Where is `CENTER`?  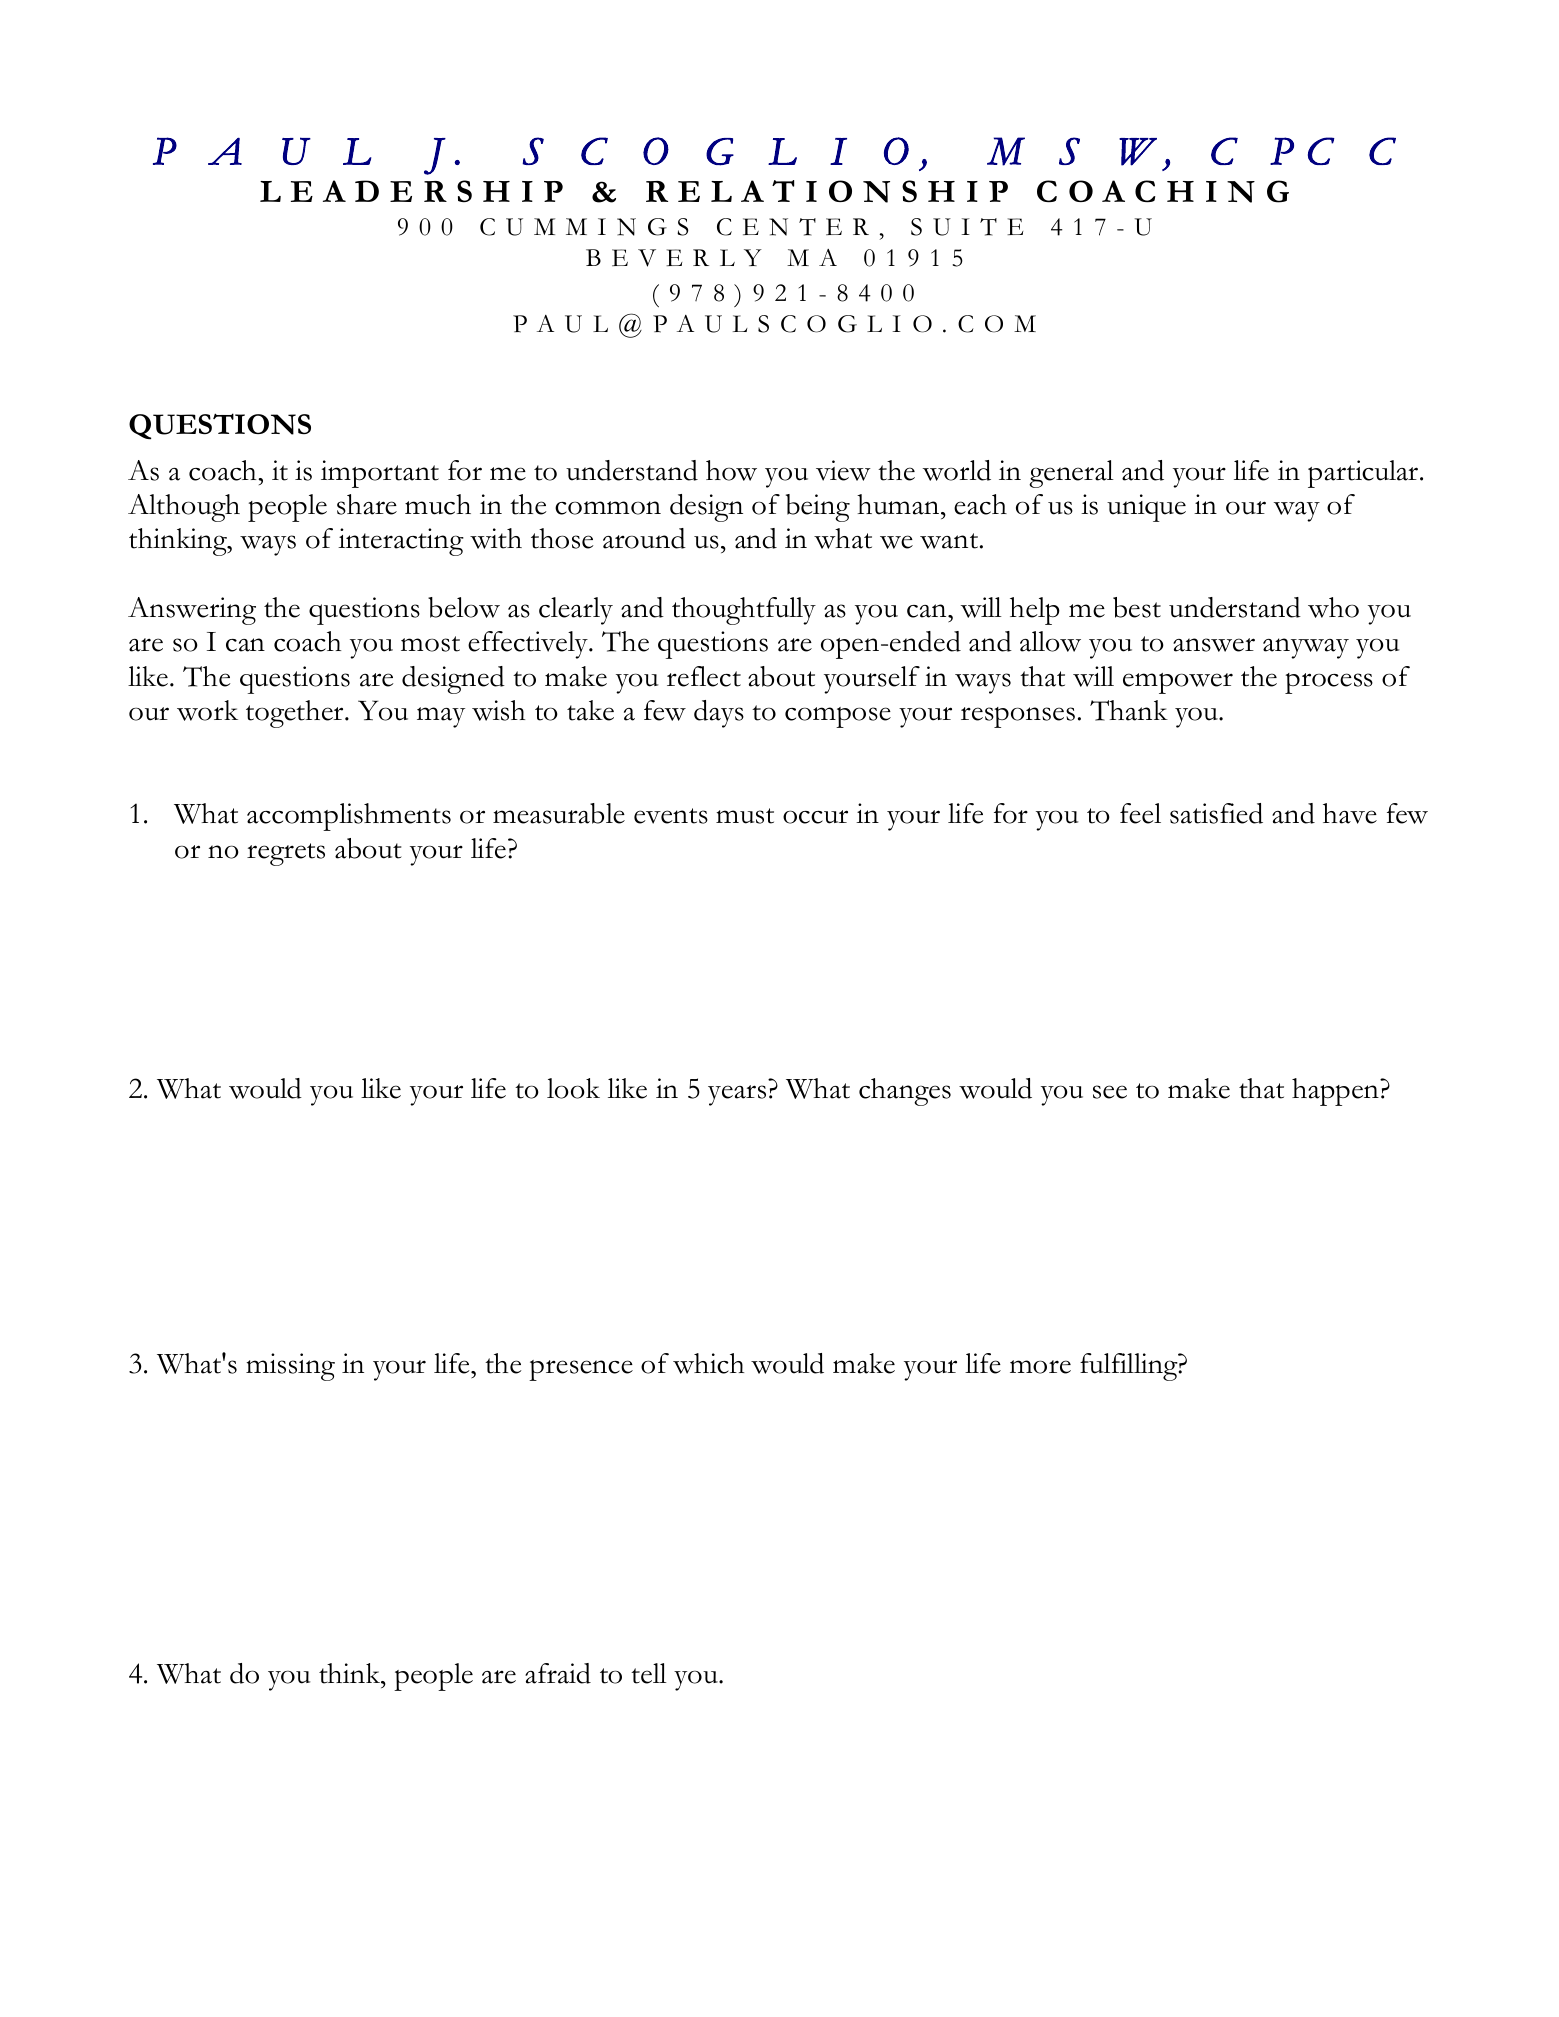
CENTER is located at coordinates (793, 227).
